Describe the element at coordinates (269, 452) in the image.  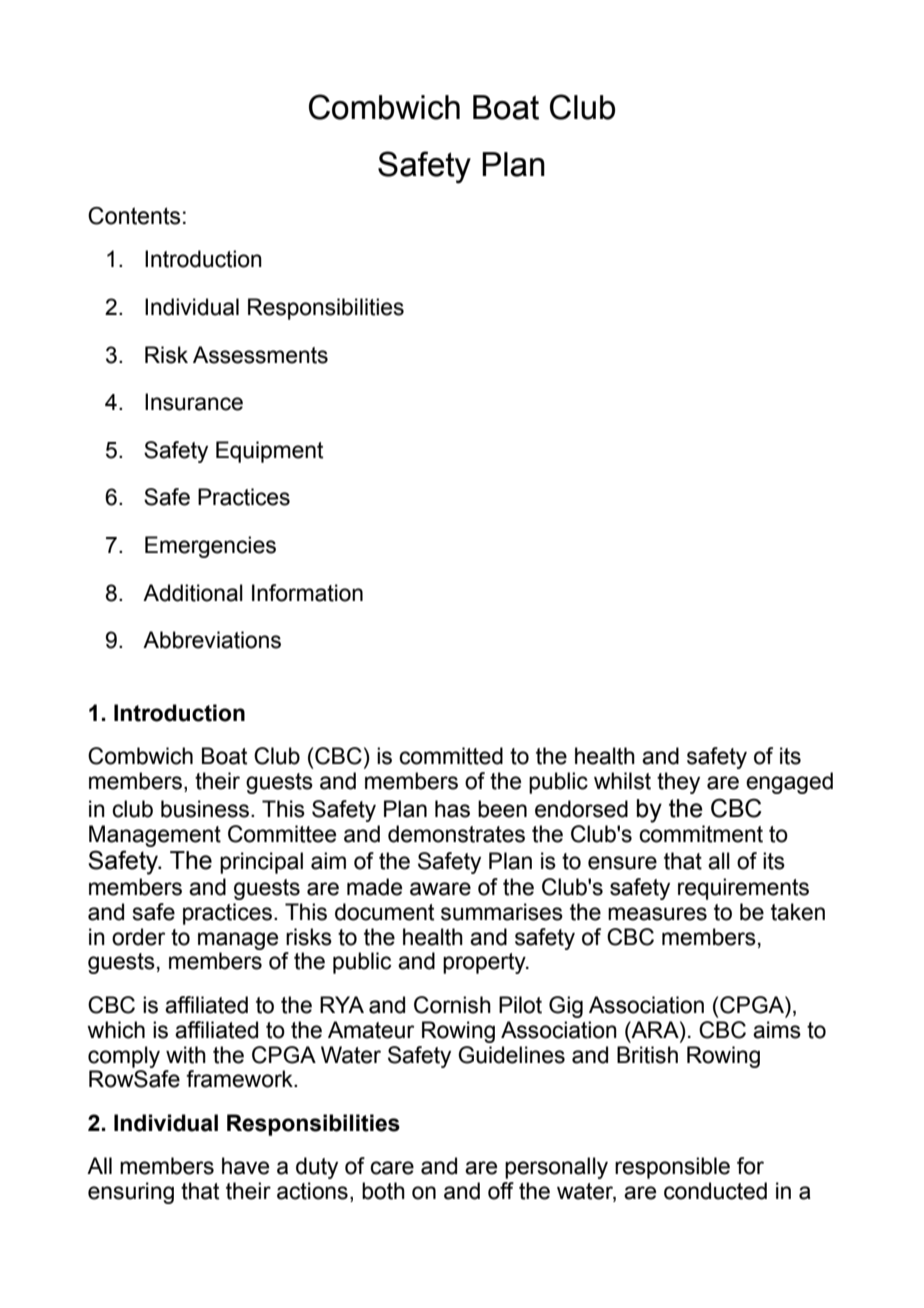
I see `Equipment` at that location.
